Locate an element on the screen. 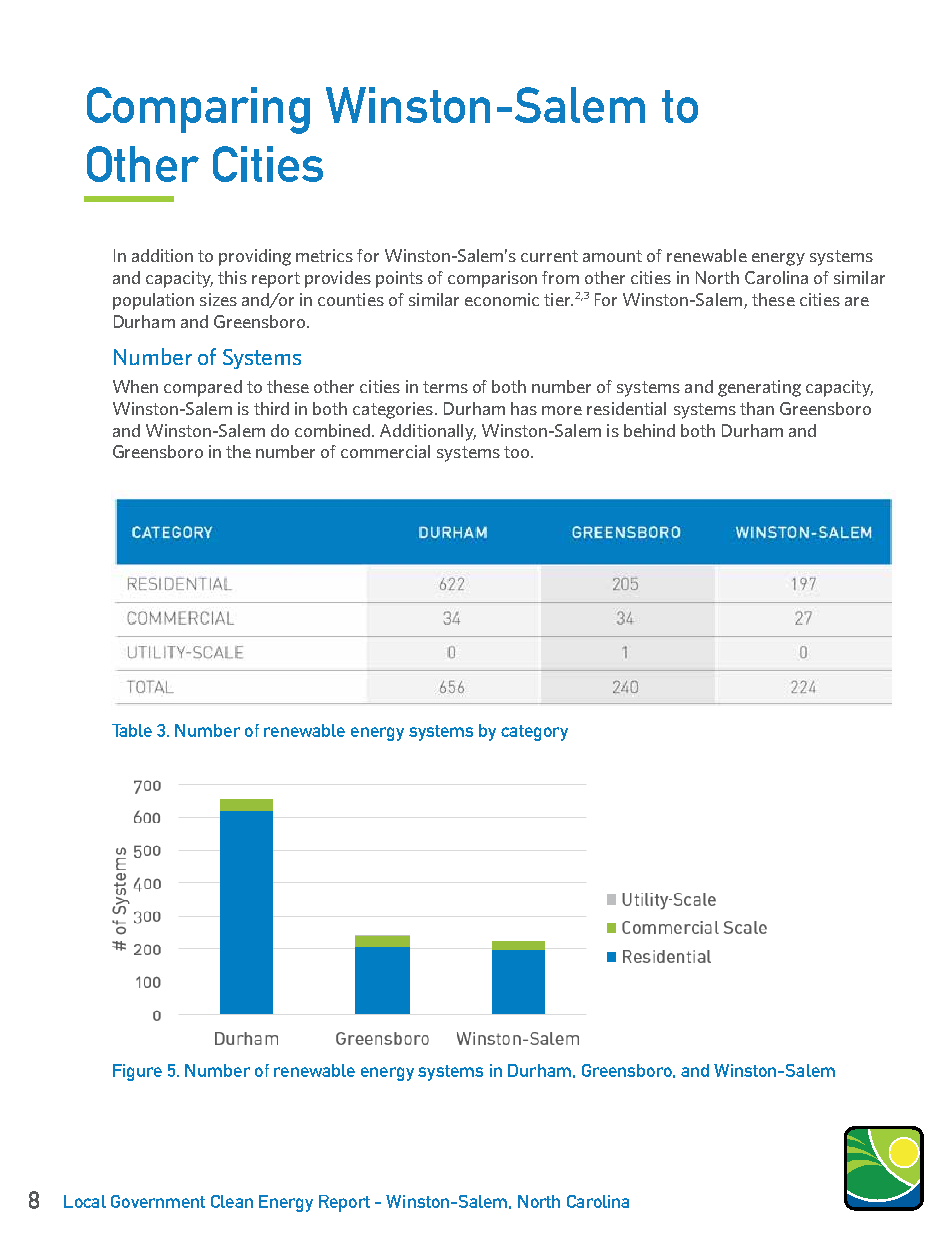  category is located at coordinates (534, 733).
